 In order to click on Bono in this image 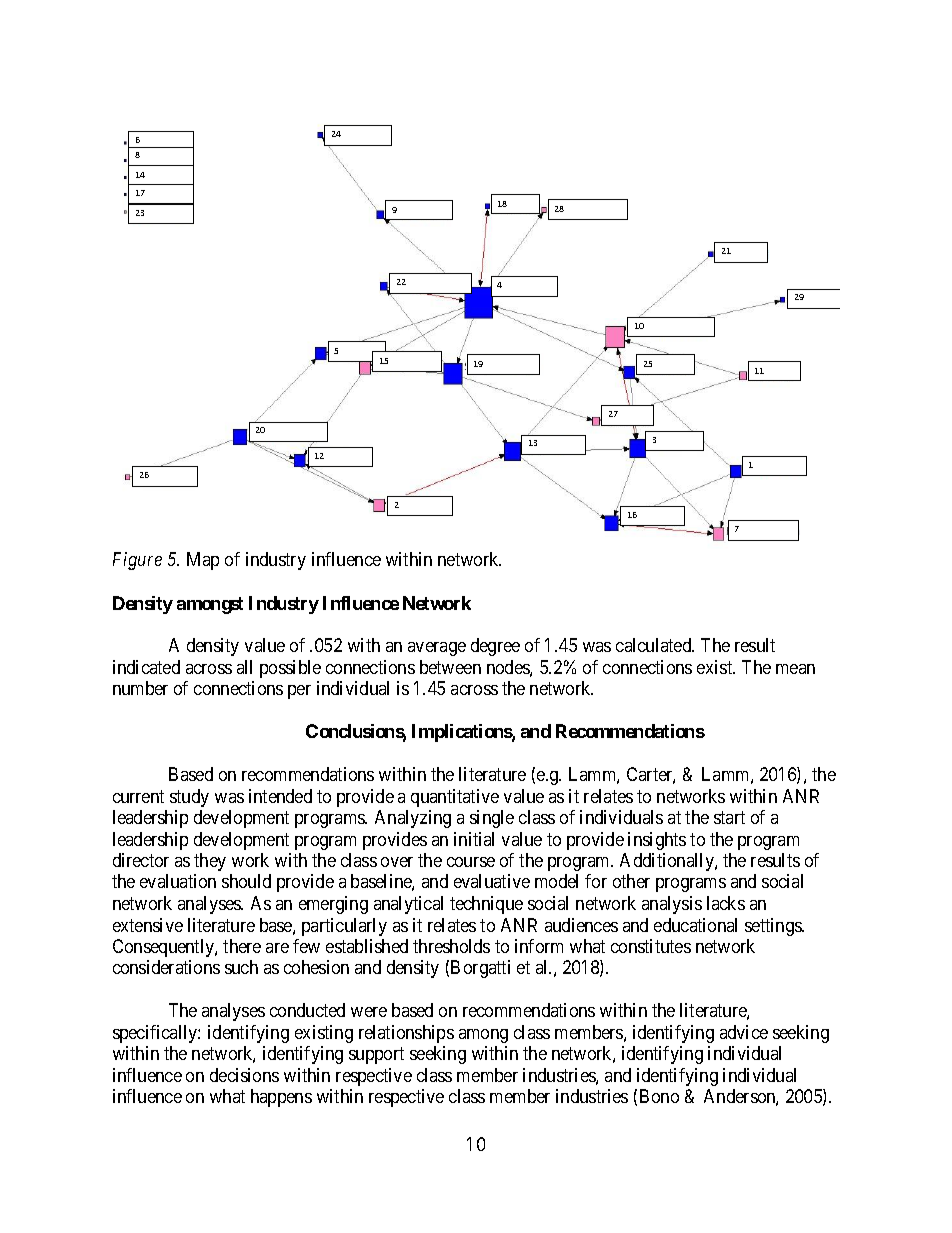, I will do `click(659, 1096)`.
